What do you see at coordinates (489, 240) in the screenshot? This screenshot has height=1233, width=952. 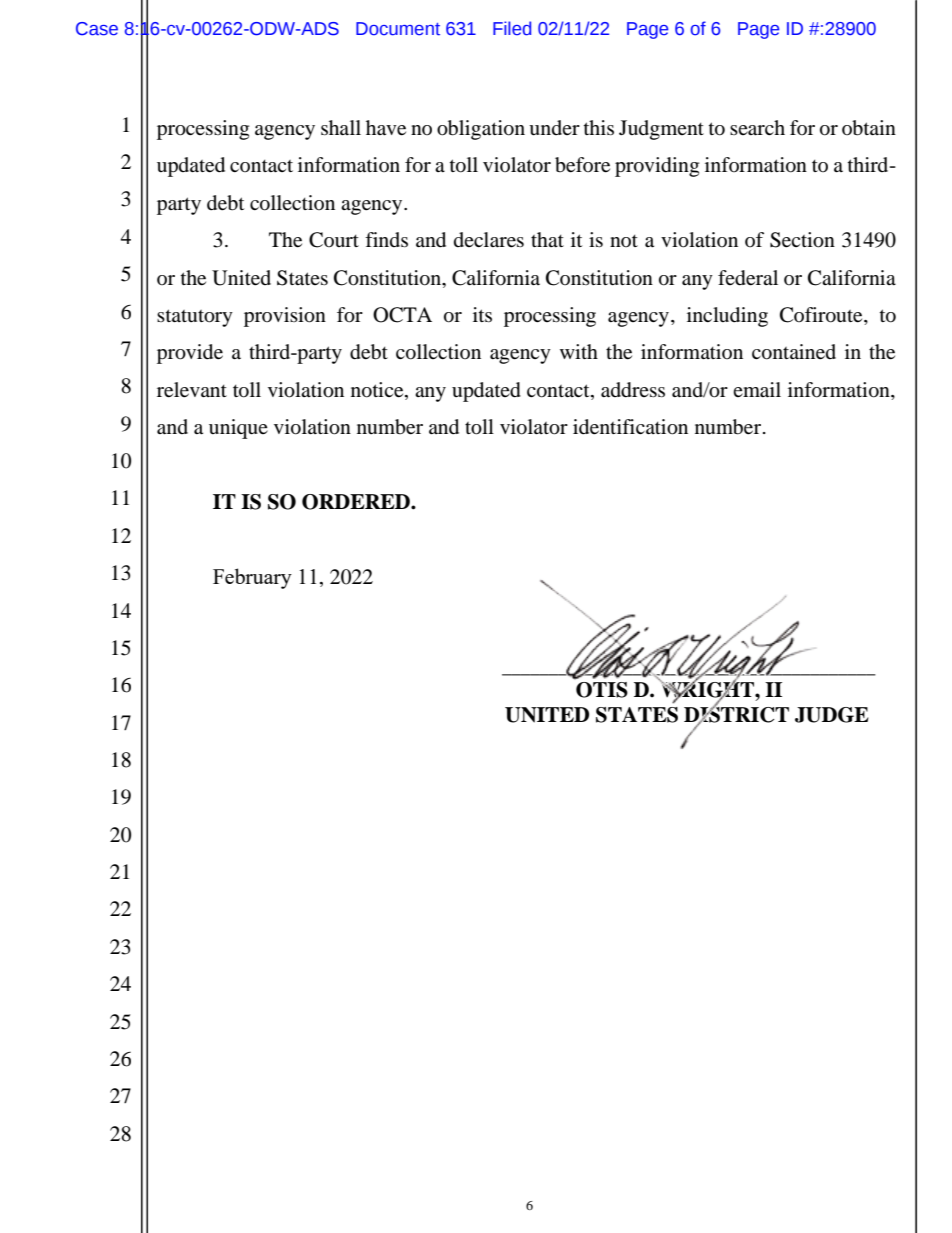 I see `declares` at bounding box center [489, 240].
